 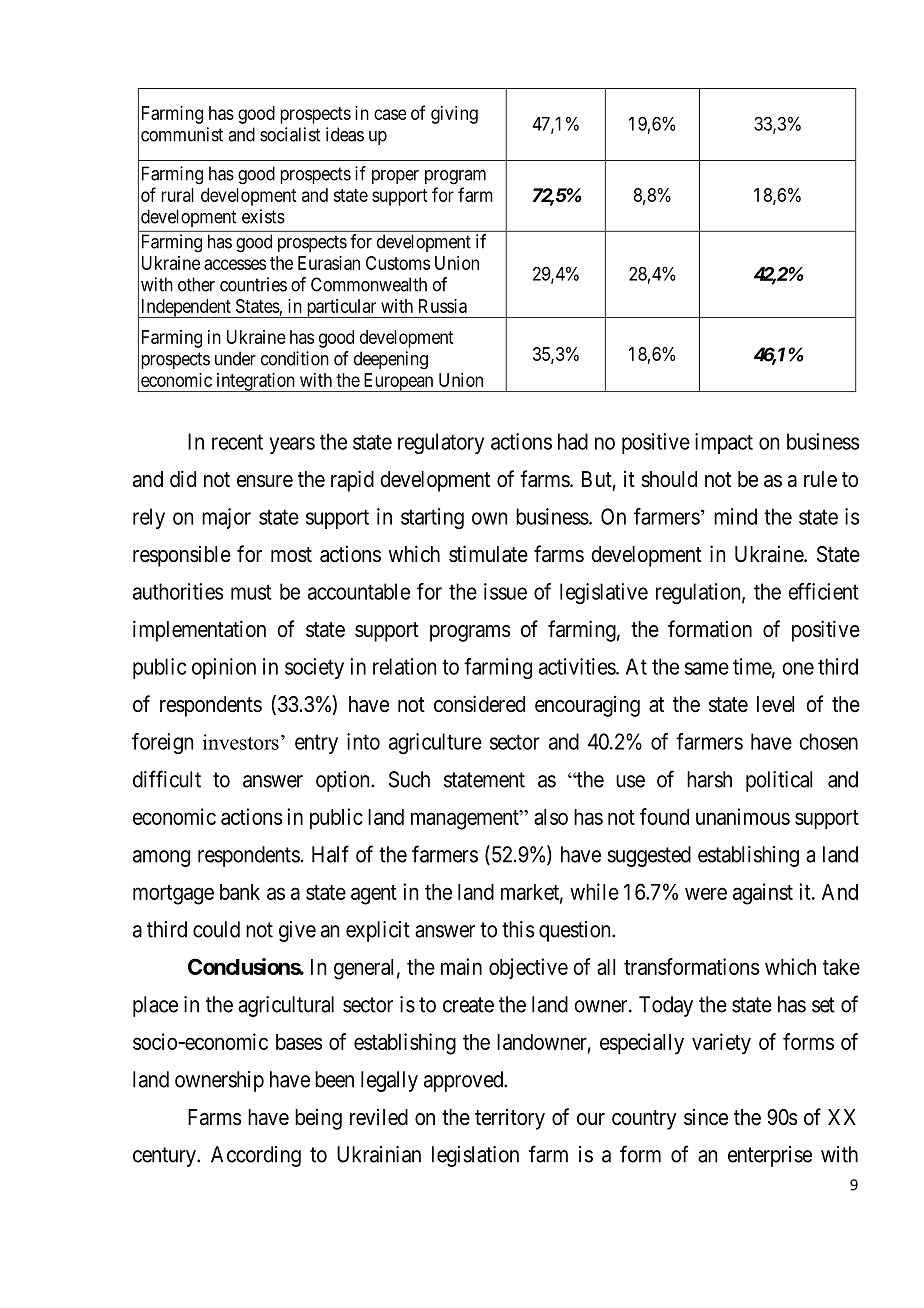 What do you see at coordinates (395, 177) in the screenshot?
I see `proper` at bounding box center [395, 177].
